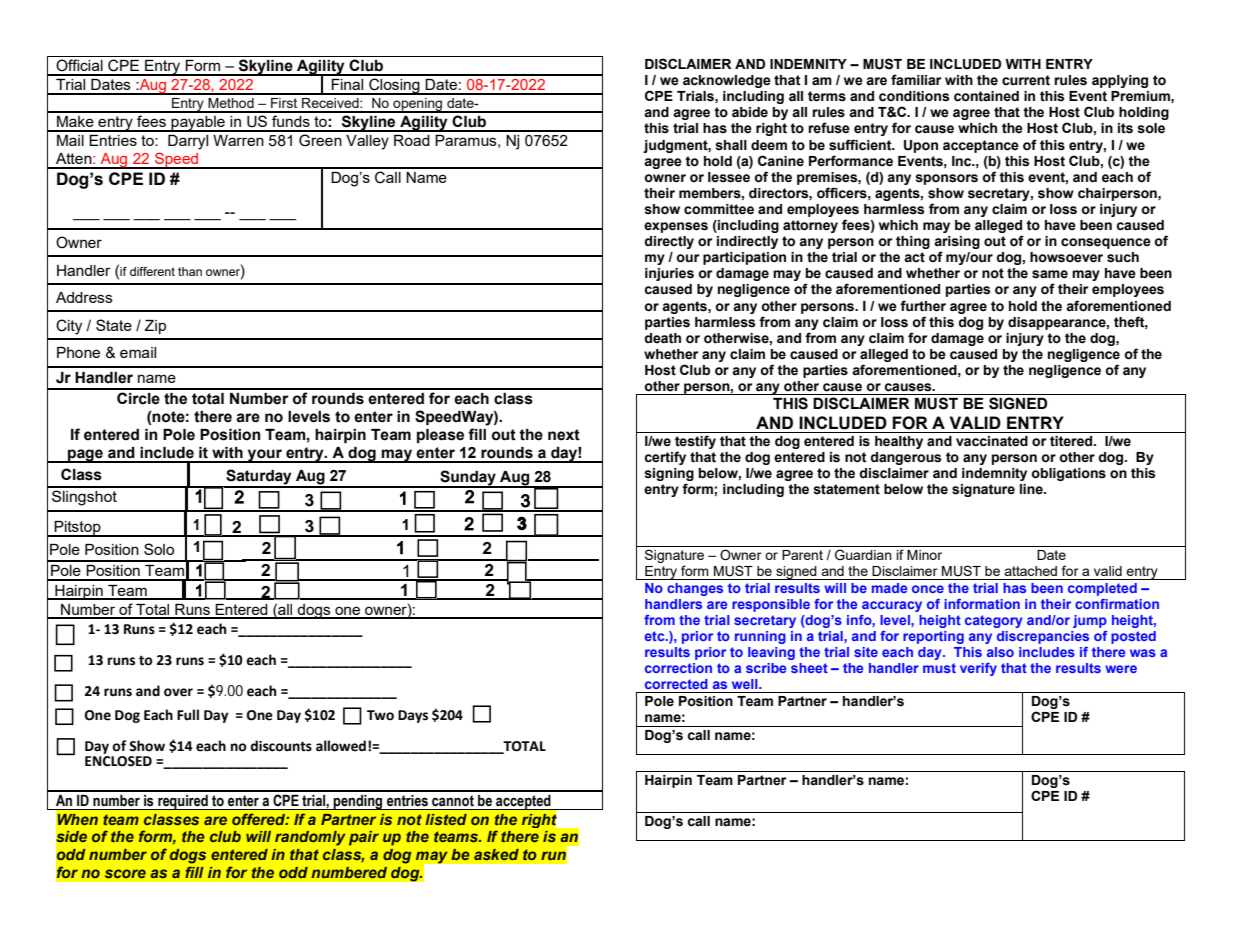  I want to click on Saturday, so click(259, 478).
